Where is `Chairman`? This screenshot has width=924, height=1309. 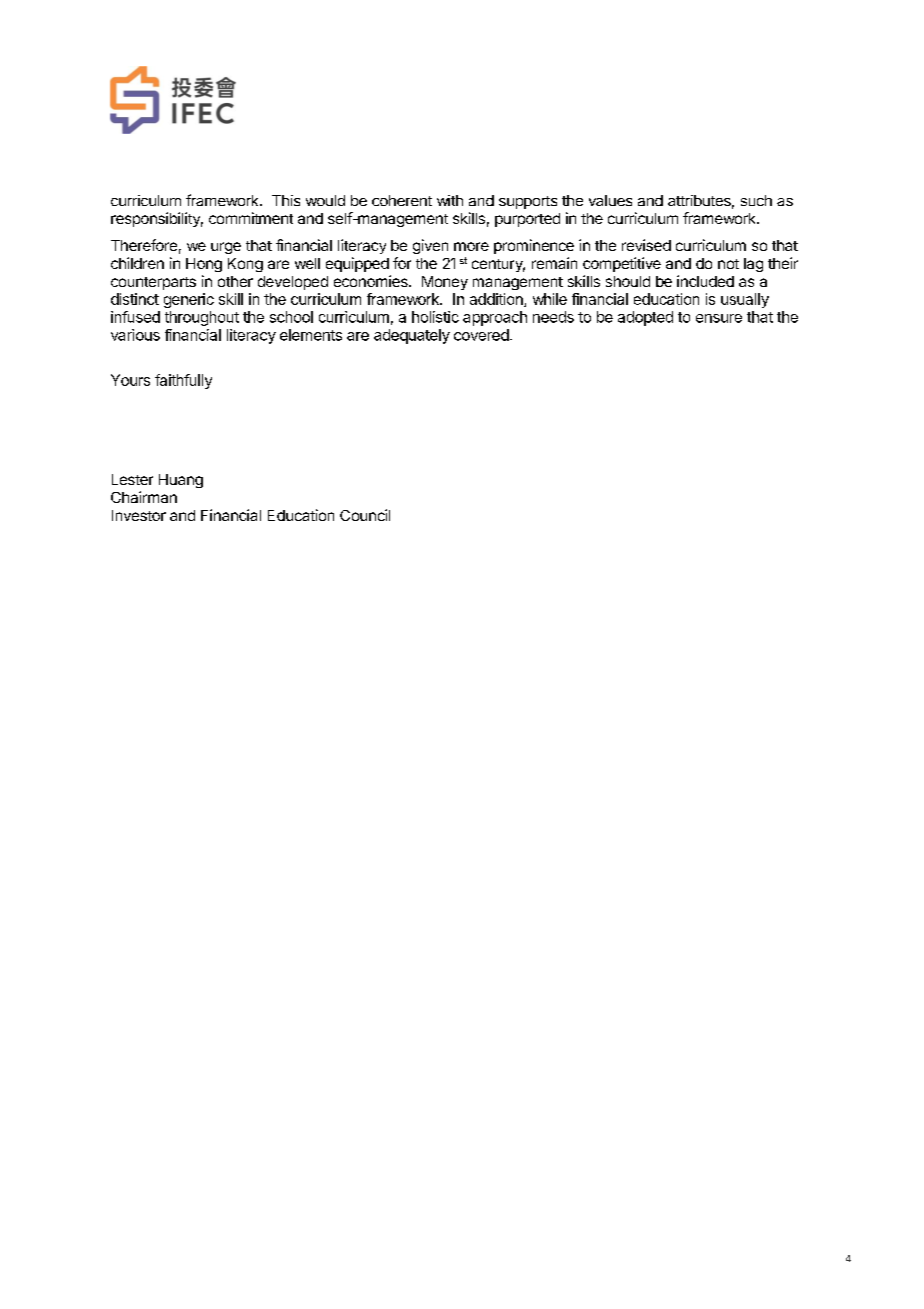 Chairman is located at coordinates (144, 497).
